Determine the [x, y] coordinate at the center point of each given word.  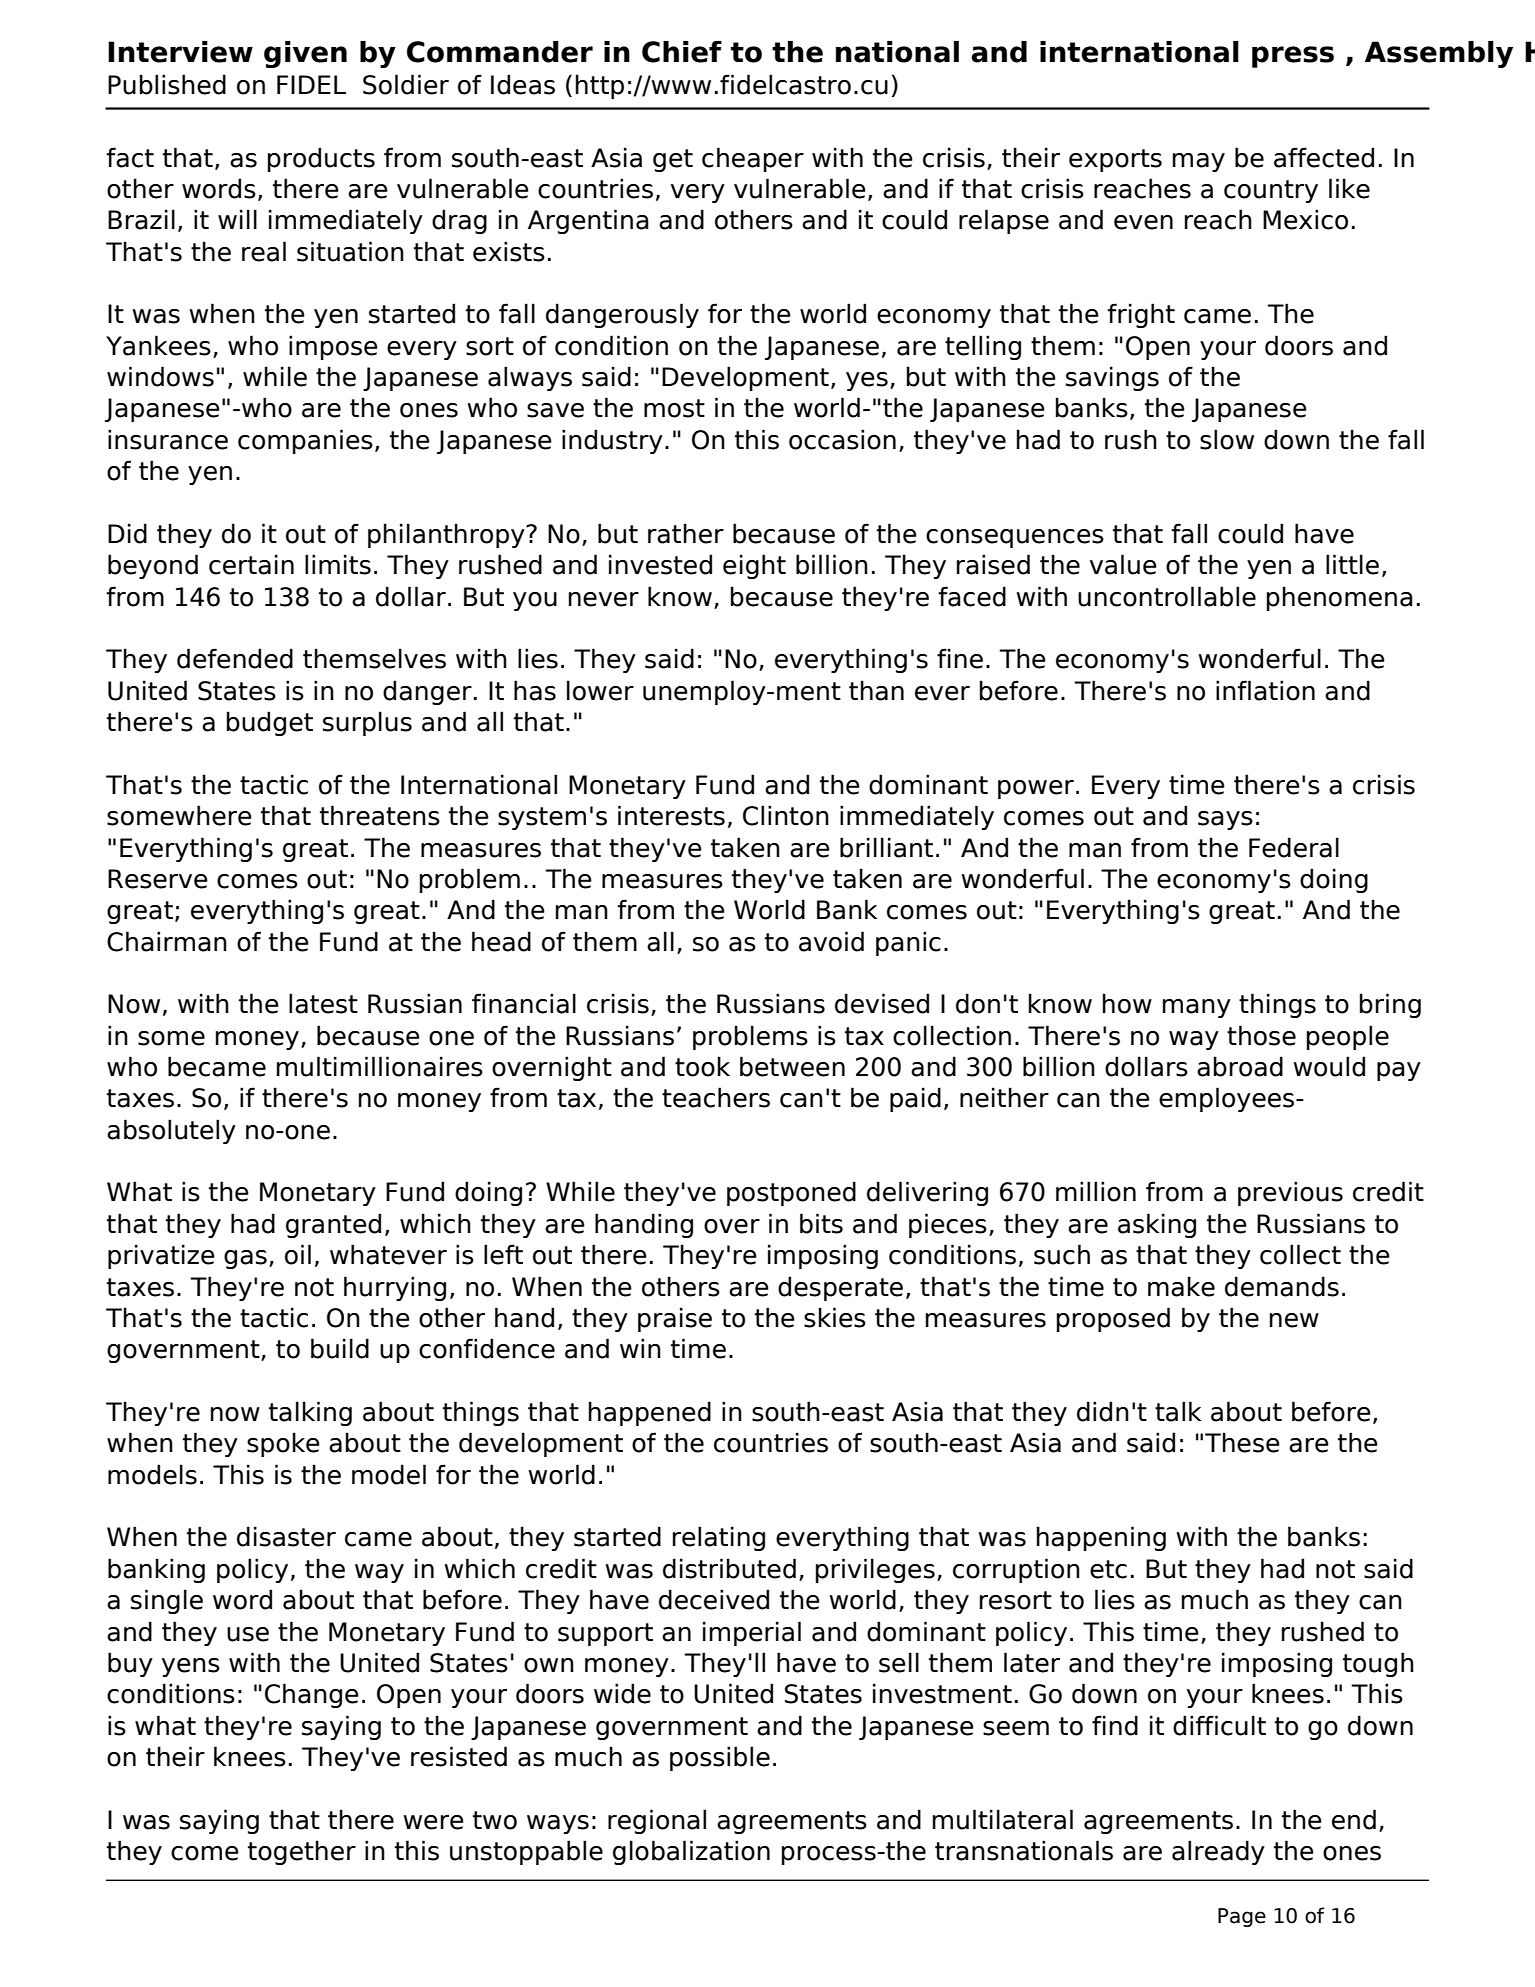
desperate [840, 1288]
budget [270, 723]
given [305, 54]
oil [298, 1254]
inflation [1265, 690]
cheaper [753, 159]
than [876, 690]
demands [1282, 1286]
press [1293, 57]
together [302, 1852]
